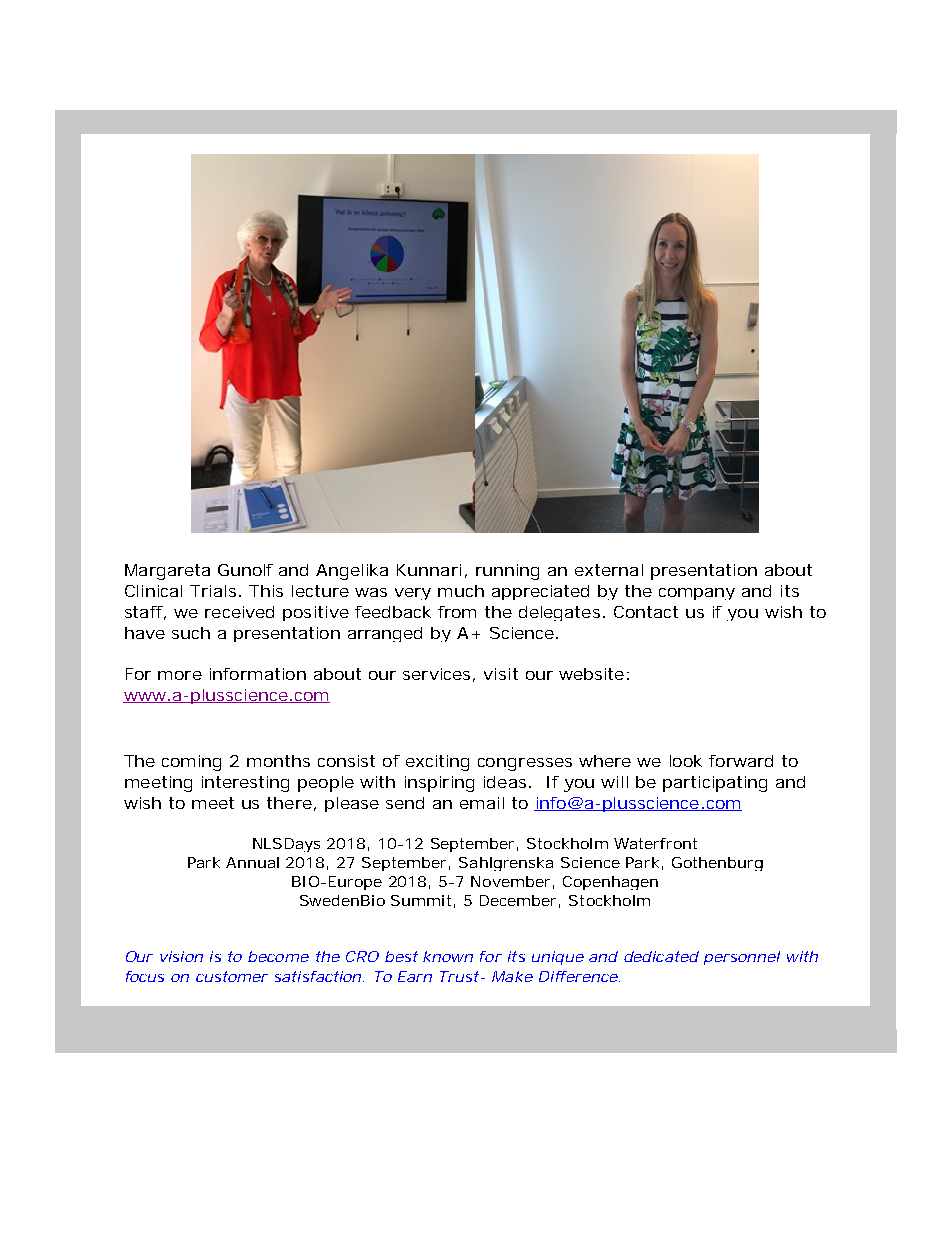 The image size is (952, 1233). Describe the element at coordinates (213, 591) in the screenshot. I see `Trials` at that location.
